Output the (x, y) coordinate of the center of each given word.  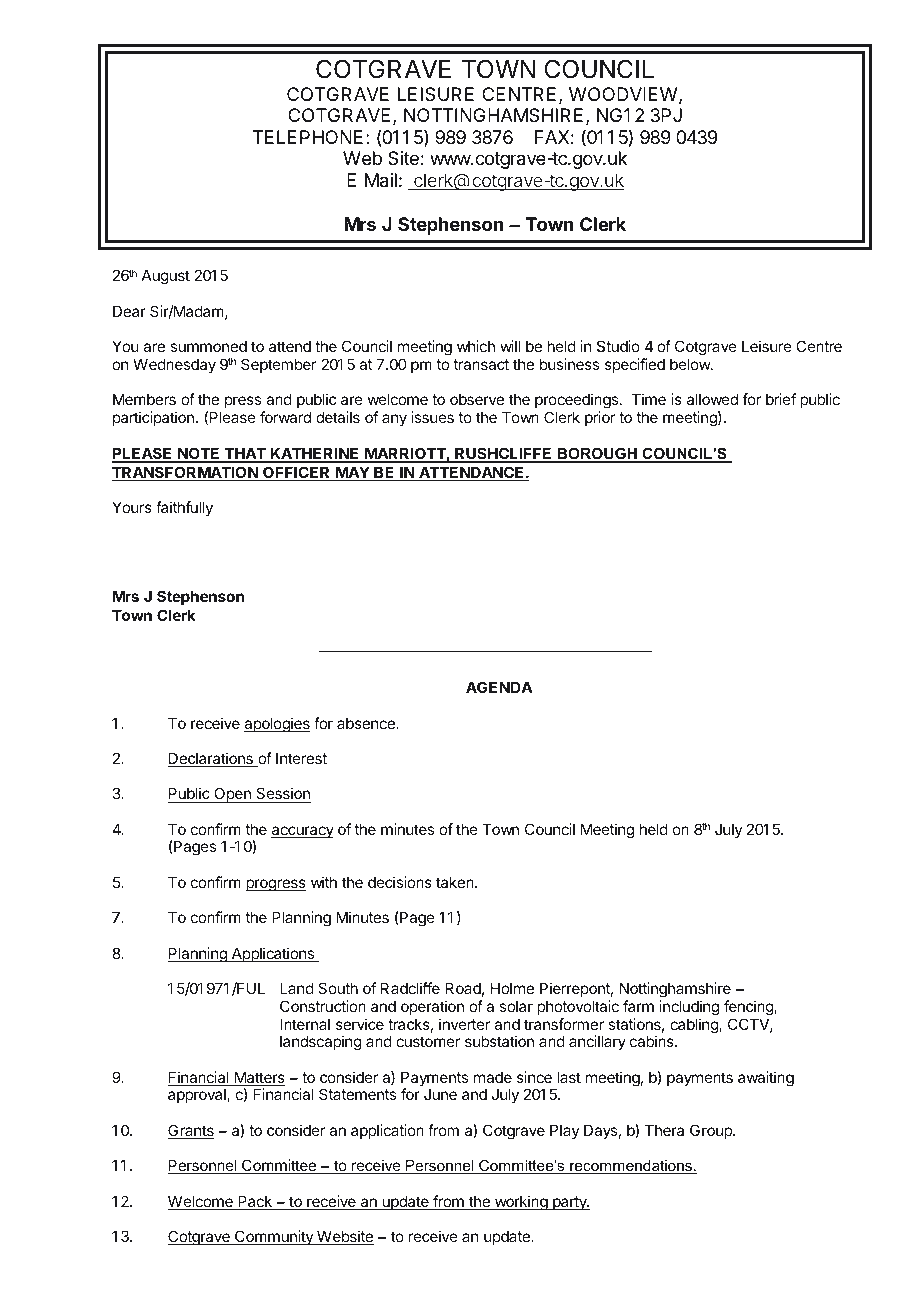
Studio (618, 346)
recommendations (631, 1167)
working (520, 1203)
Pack (255, 1202)
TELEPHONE (307, 137)
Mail (381, 180)
